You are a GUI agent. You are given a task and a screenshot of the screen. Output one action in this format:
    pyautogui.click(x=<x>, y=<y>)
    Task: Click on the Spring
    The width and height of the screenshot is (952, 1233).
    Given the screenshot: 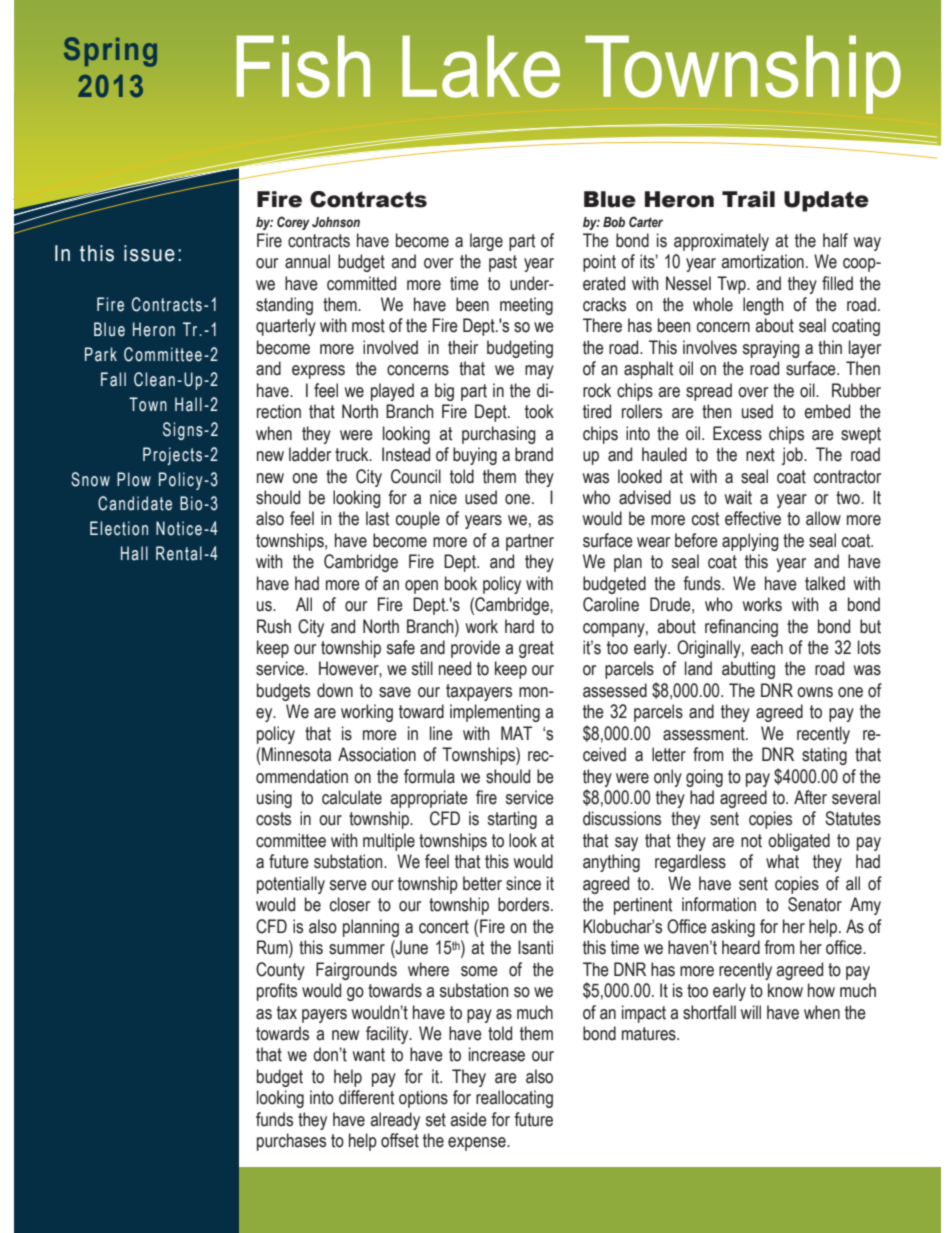 What is the action you would take?
    pyautogui.click(x=110, y=52)
